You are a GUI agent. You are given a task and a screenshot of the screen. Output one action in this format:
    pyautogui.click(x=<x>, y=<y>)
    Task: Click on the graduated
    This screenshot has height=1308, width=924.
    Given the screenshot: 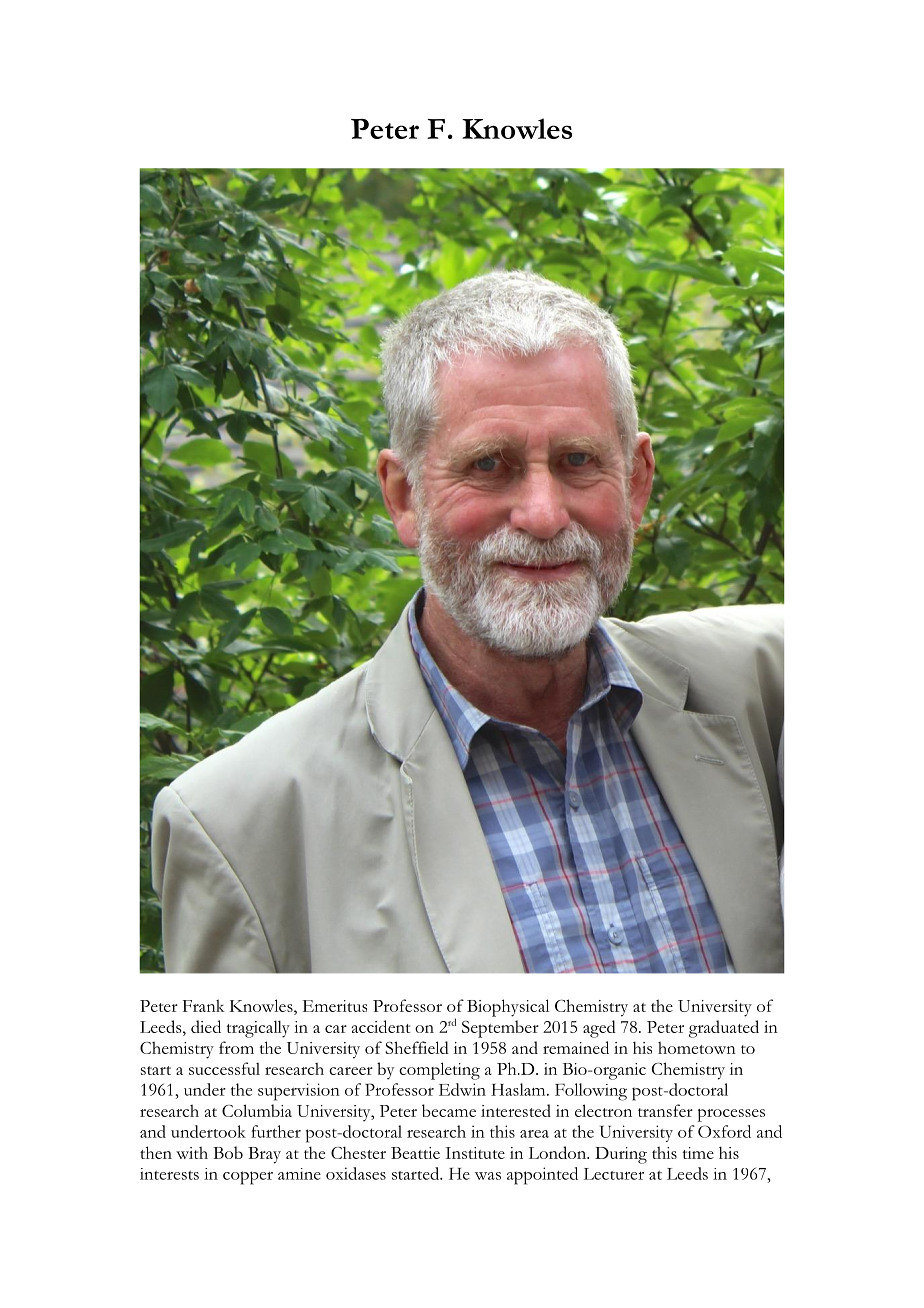 What is the action you would take?
    pyautogui.click(x=724, y=1029)
